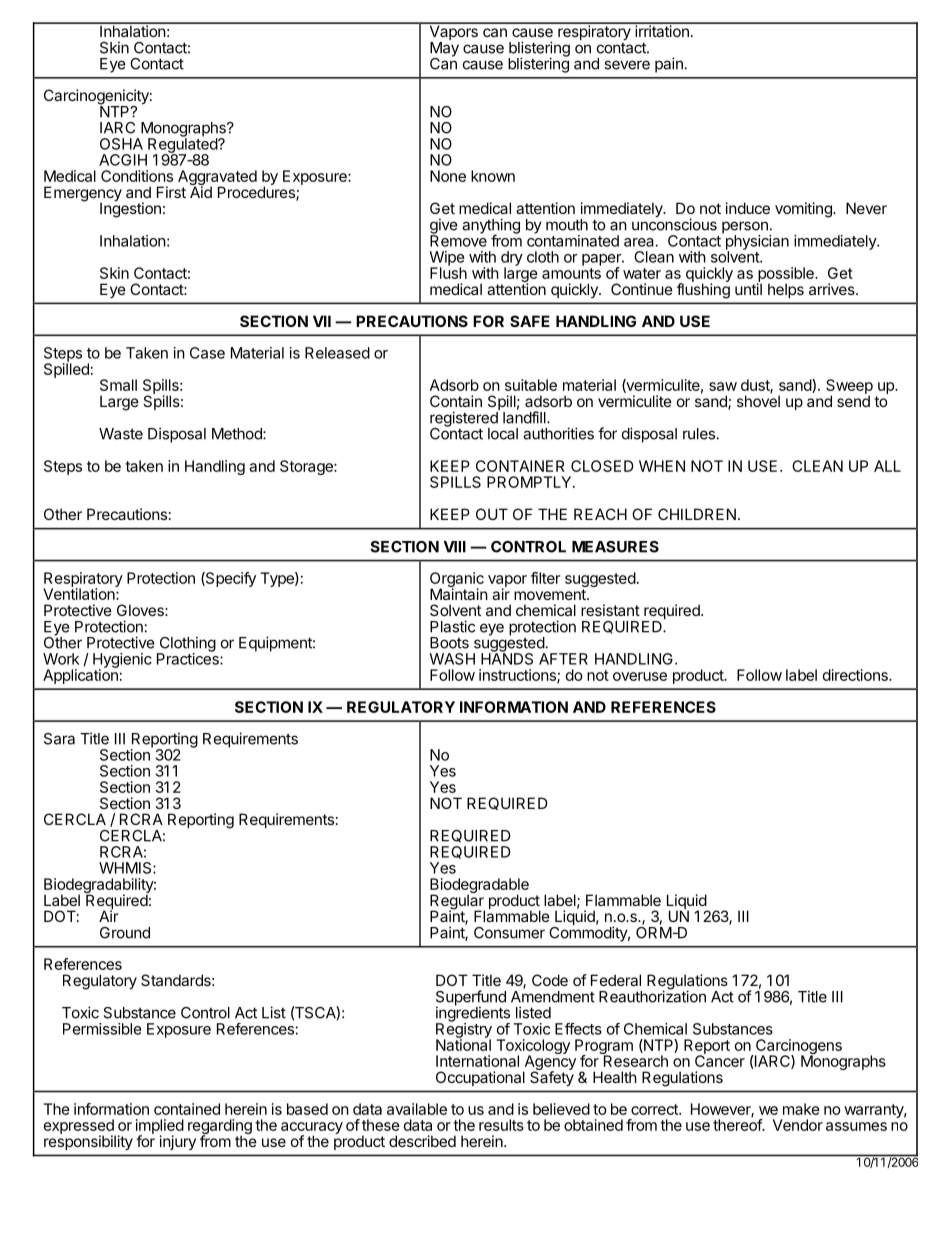 This page has width=952, height=1233. Describe the element at coordinates (444, 50) in the page. I see `May` at that location.
